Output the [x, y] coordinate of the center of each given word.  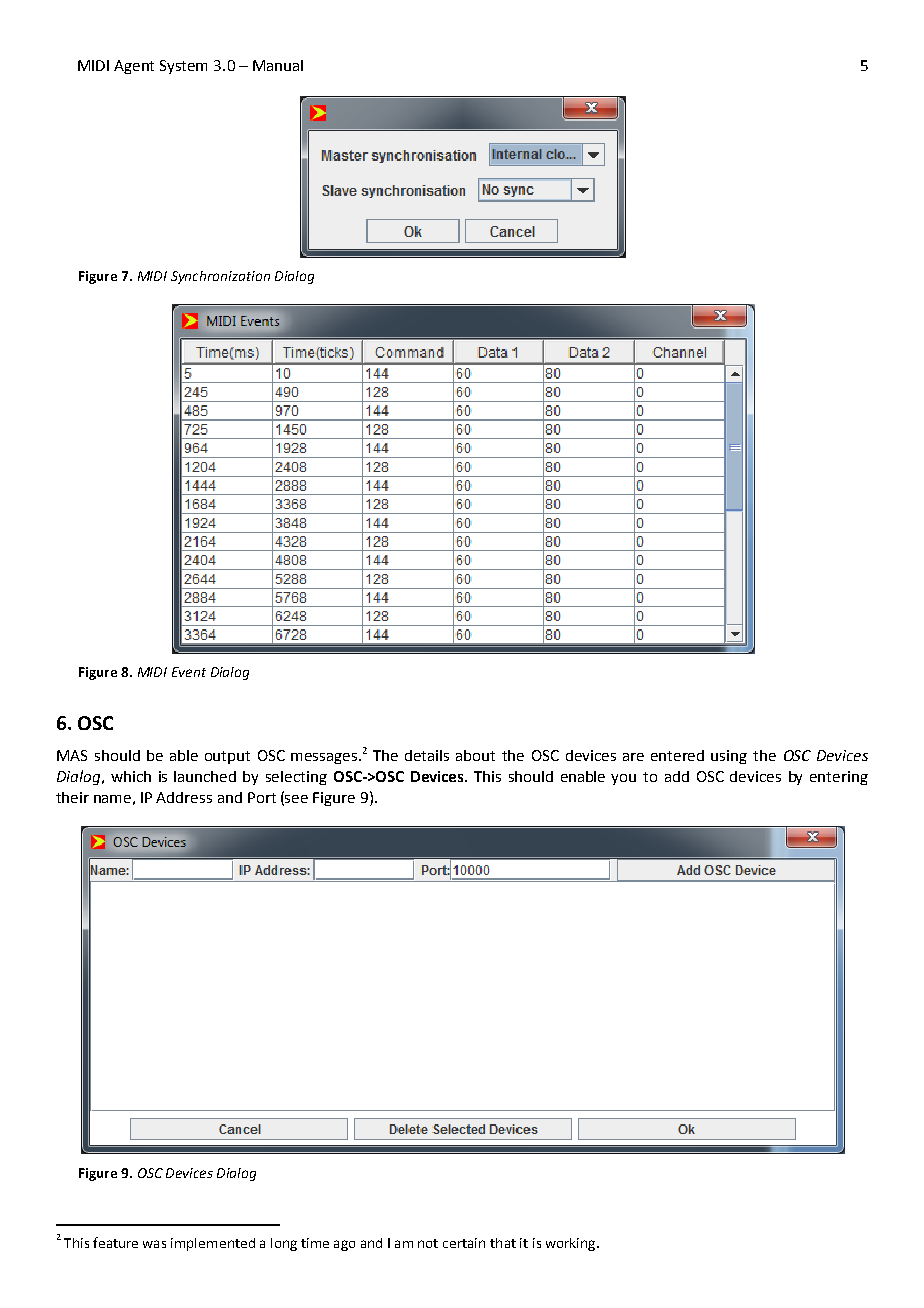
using [729, 757]
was [154, 1244]
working [572, 1244]
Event [189, 672]
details [427, 755]
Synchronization [220, 277]
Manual [278, 65]
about [475, 755]
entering [839, 778]
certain [464, 1243]
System [183, 67]
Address [184, 797]
